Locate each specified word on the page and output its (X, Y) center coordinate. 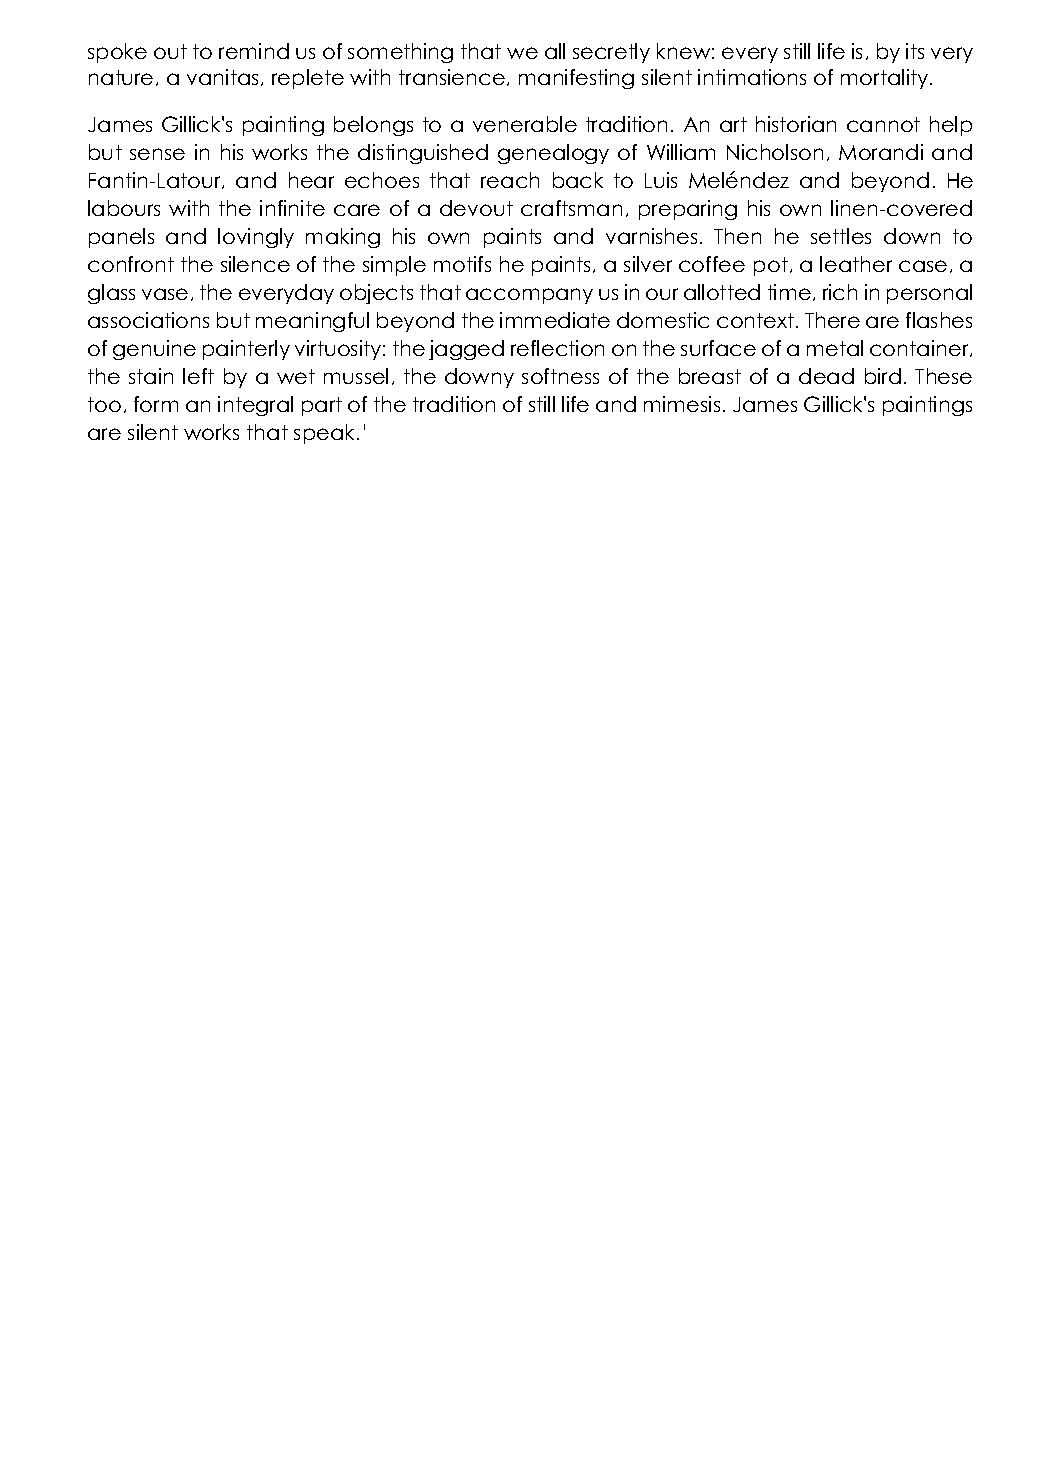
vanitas (222, 77)
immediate (555, 320)
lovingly (256, 238)
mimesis (682, 404)
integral (255, 406)
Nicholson (775, 152)
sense (157, 154)
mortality (886, 79)
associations (148, 320)
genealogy (553, 154)
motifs (462, 264)
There (832, 320)
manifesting (576, 79)
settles (841, 236)
